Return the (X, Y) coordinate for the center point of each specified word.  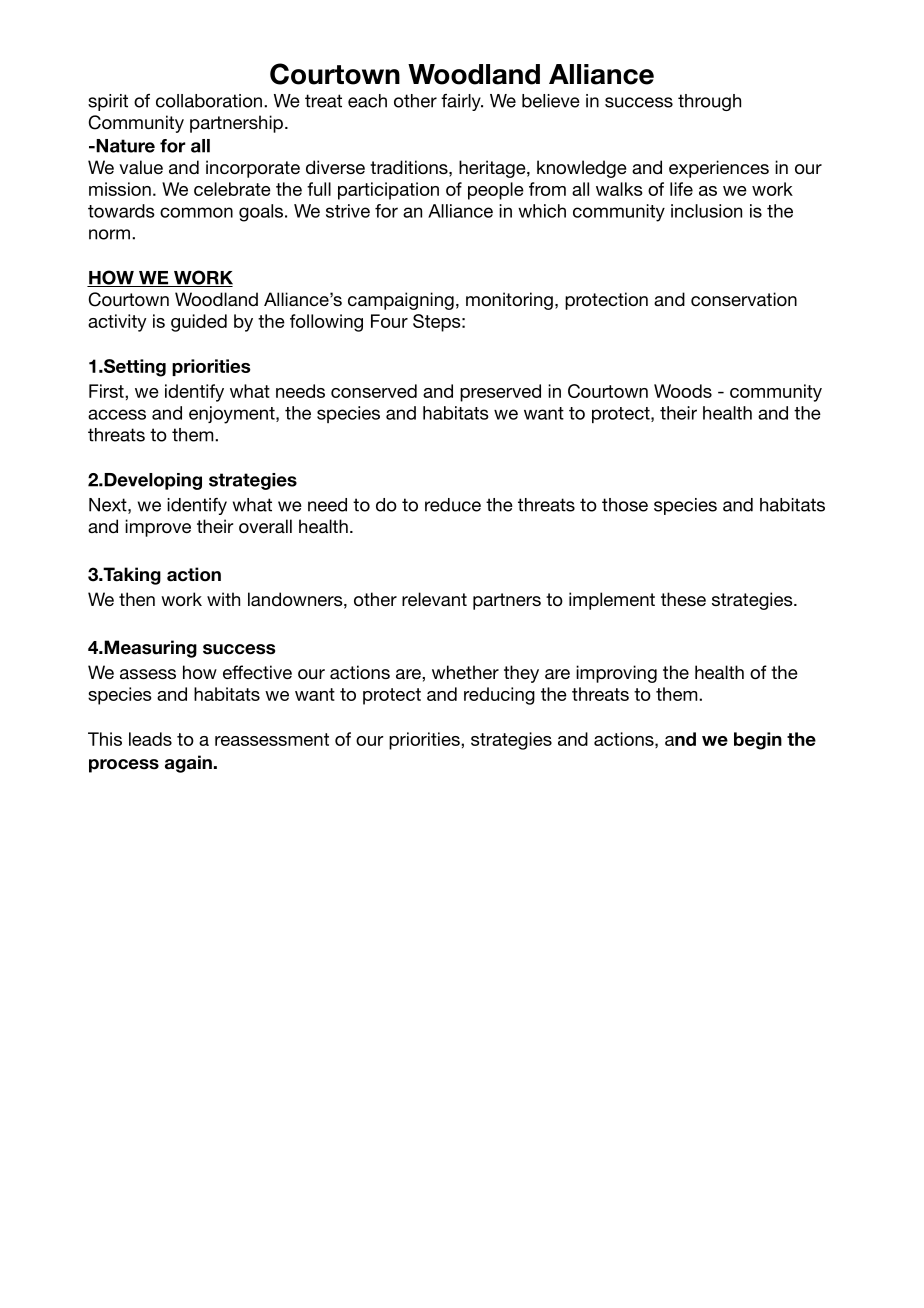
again (188, 764)
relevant (434, 599)
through (709, 102)
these (683, 599)
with (223, 599)
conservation (744, 299)
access (117, 414)
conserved (374, 391)
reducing (499, 696)
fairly (462, 102)
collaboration (209, 101)
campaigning (401, 301)
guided (199, 323)
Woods (683, 391)
